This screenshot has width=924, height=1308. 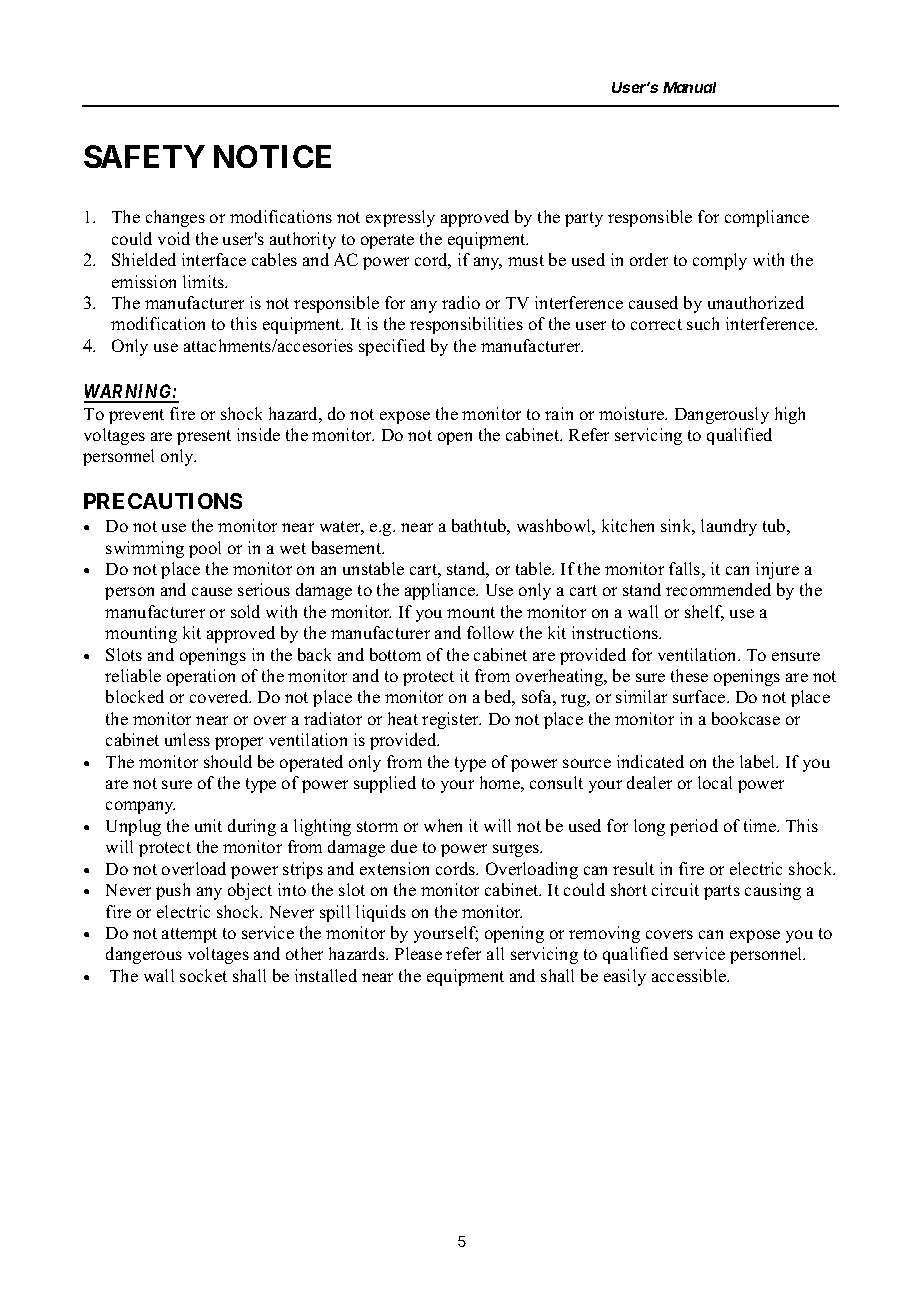 What do you see at coordinates (400, 218) in the screenshot?
I see `expressly` at bounding box center [400, 218].
